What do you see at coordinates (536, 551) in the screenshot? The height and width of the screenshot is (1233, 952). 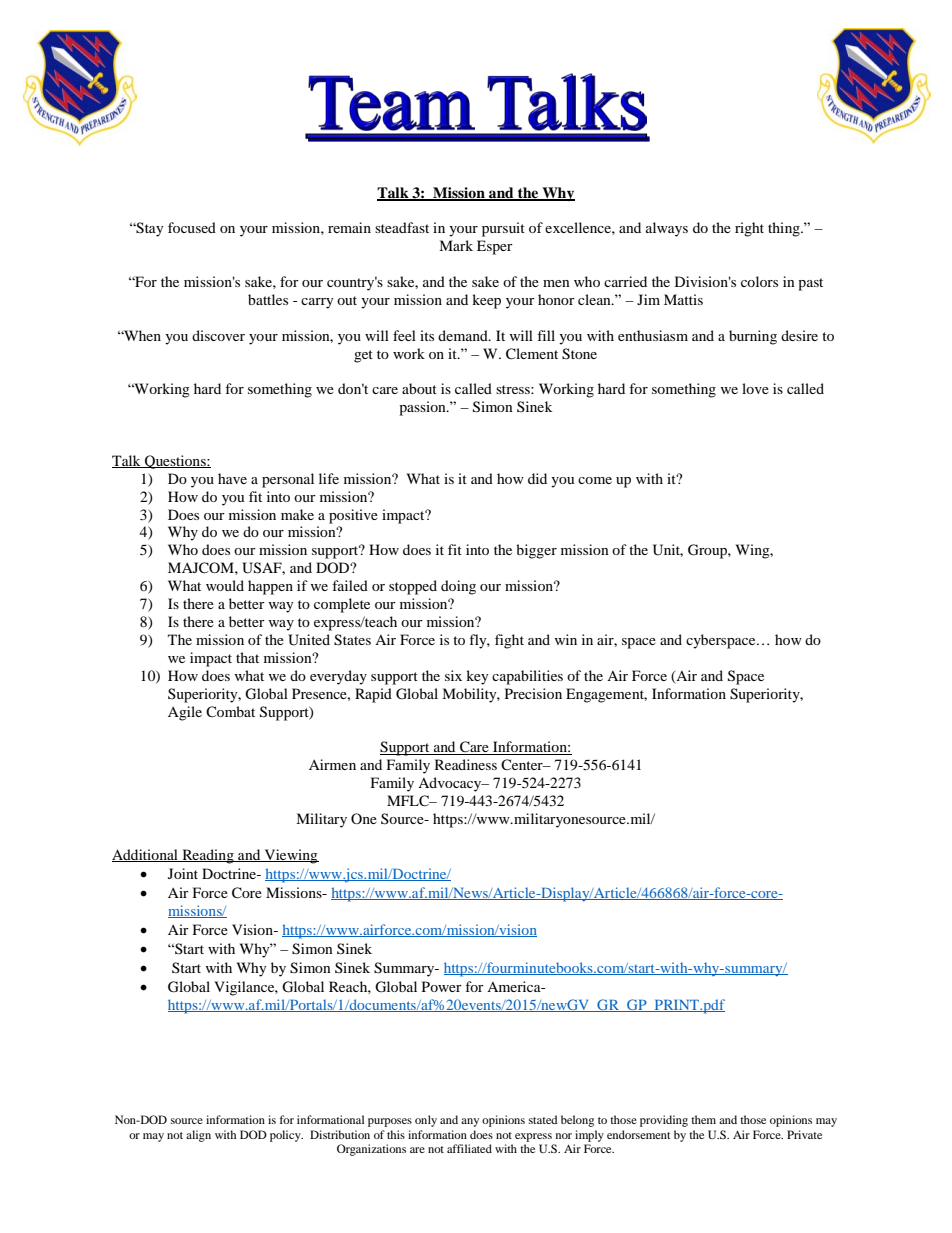 I see `bigger` at bounding box center [536, 551].
